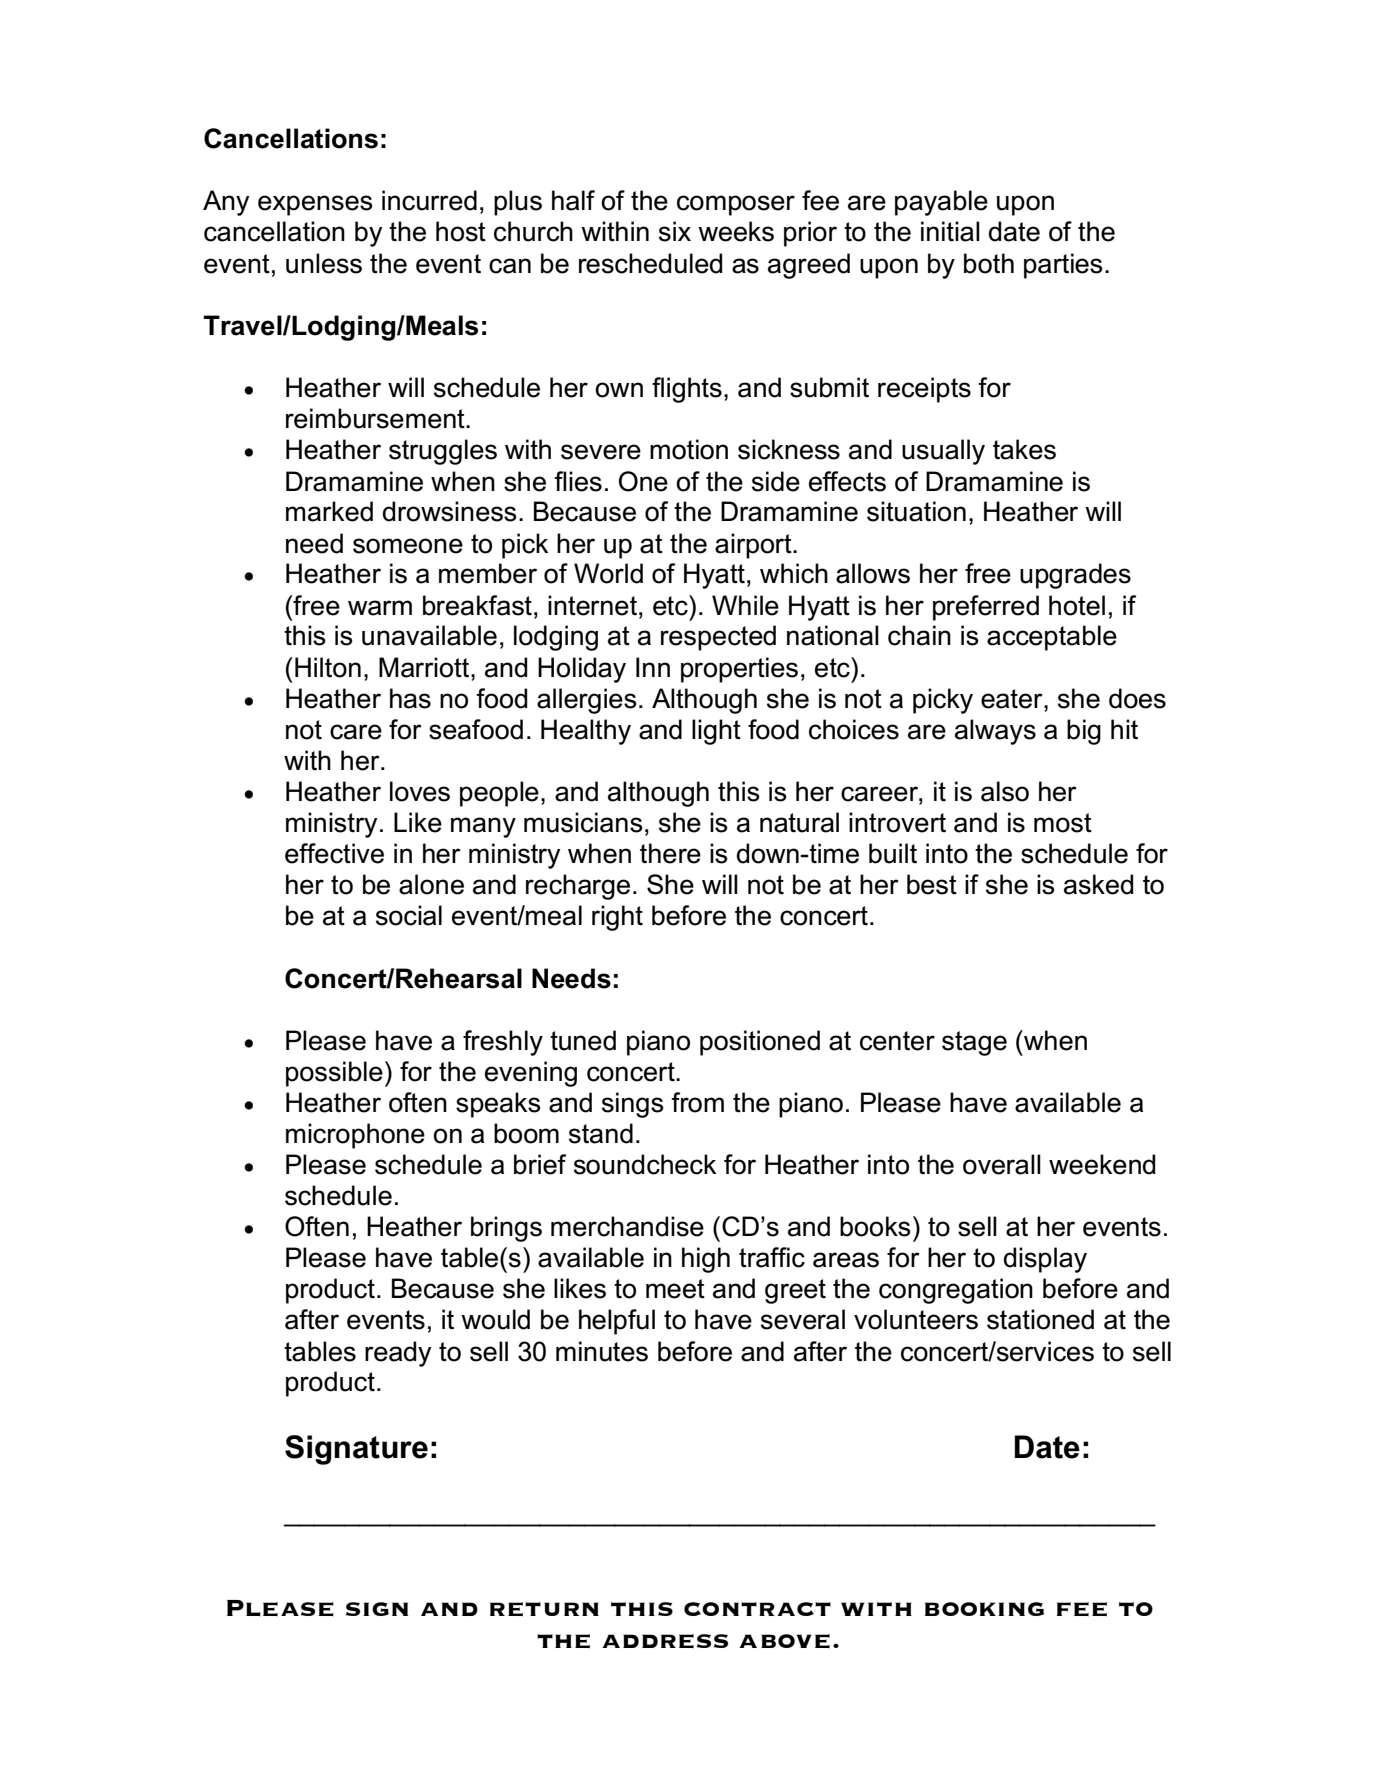  Describe the element at coordinates (670, 853) in the document. I see `there` at that location.
